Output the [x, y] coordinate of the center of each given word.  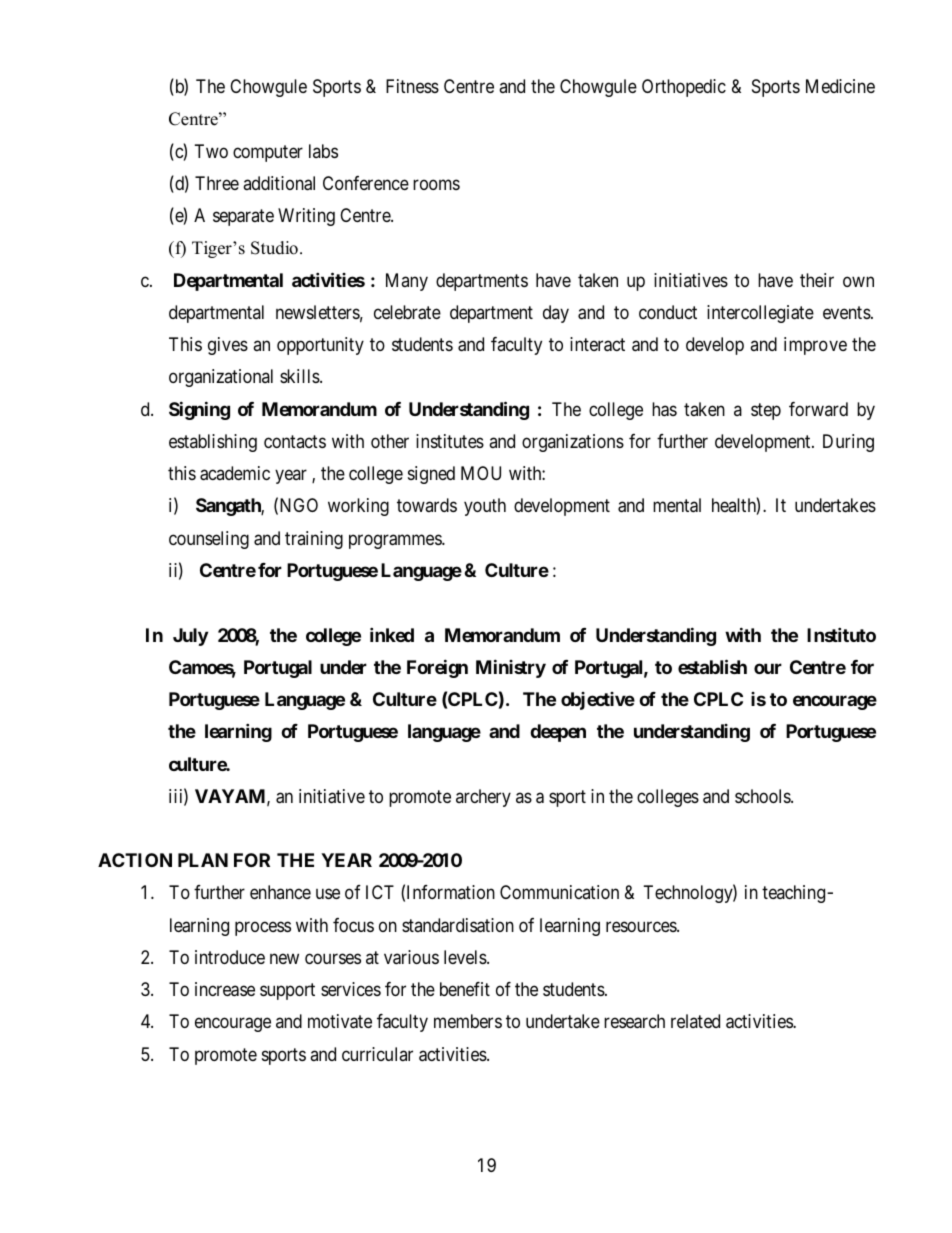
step [766, 411]
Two [211, 151]
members [468, 1021]
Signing [199, 410]
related [695, 1021]
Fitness [412, 86]
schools [763, 796]
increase [225, 989]
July [190, 637]
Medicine [840, 86]
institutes [450, 441]
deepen [558, 733]
